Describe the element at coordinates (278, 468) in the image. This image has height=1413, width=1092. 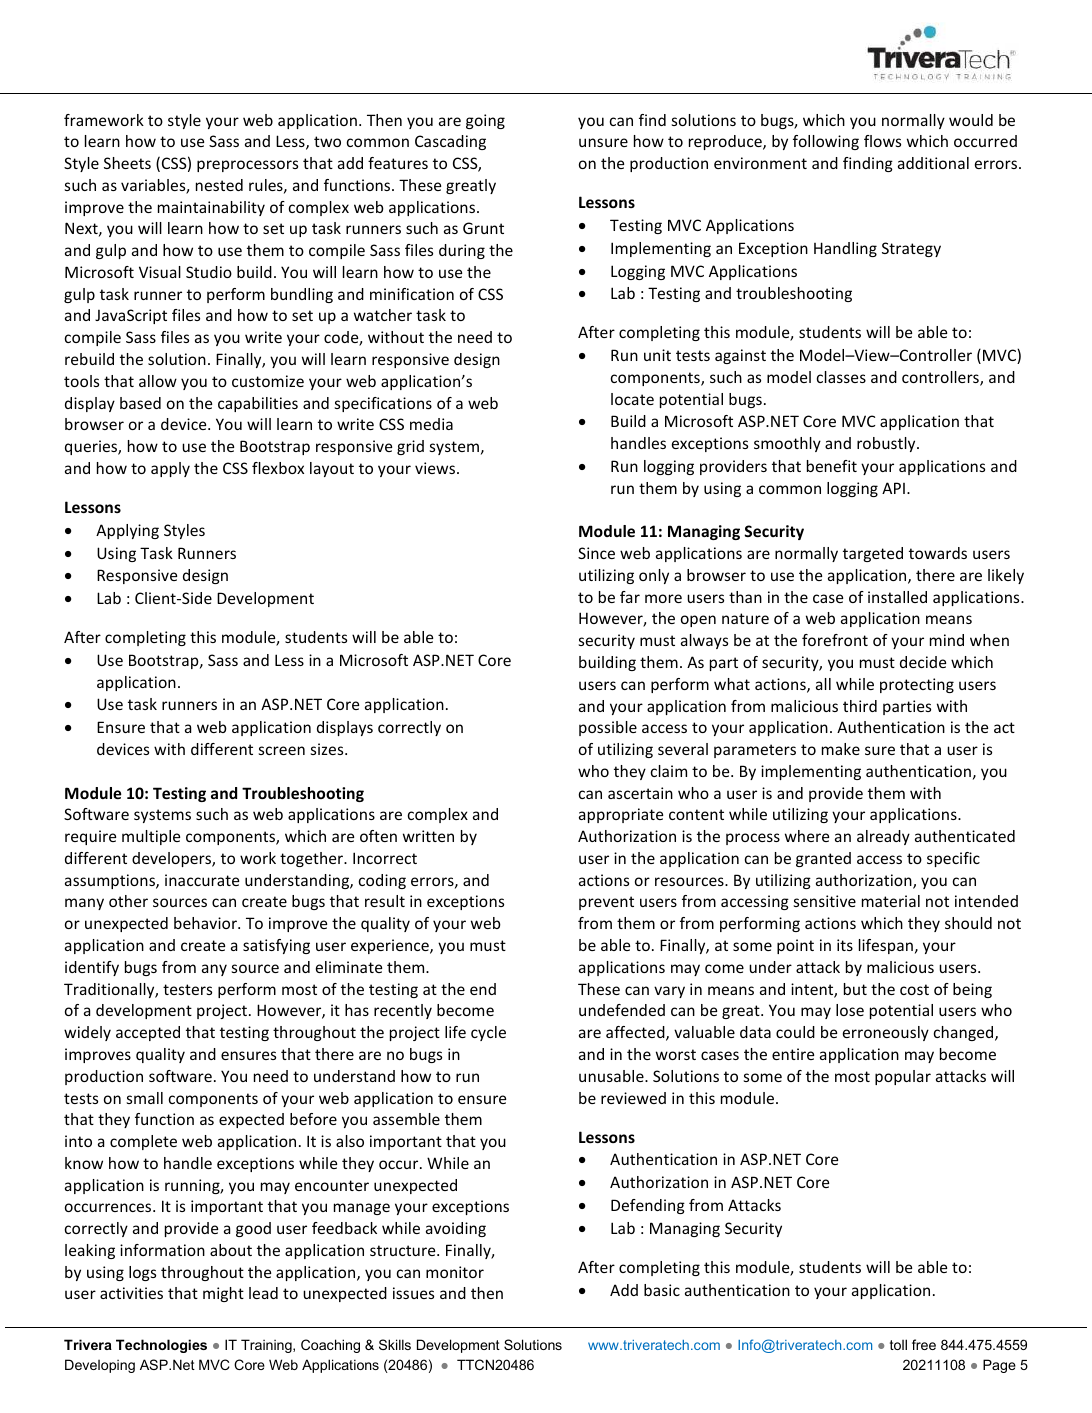
I see `flexbox` at that location.
